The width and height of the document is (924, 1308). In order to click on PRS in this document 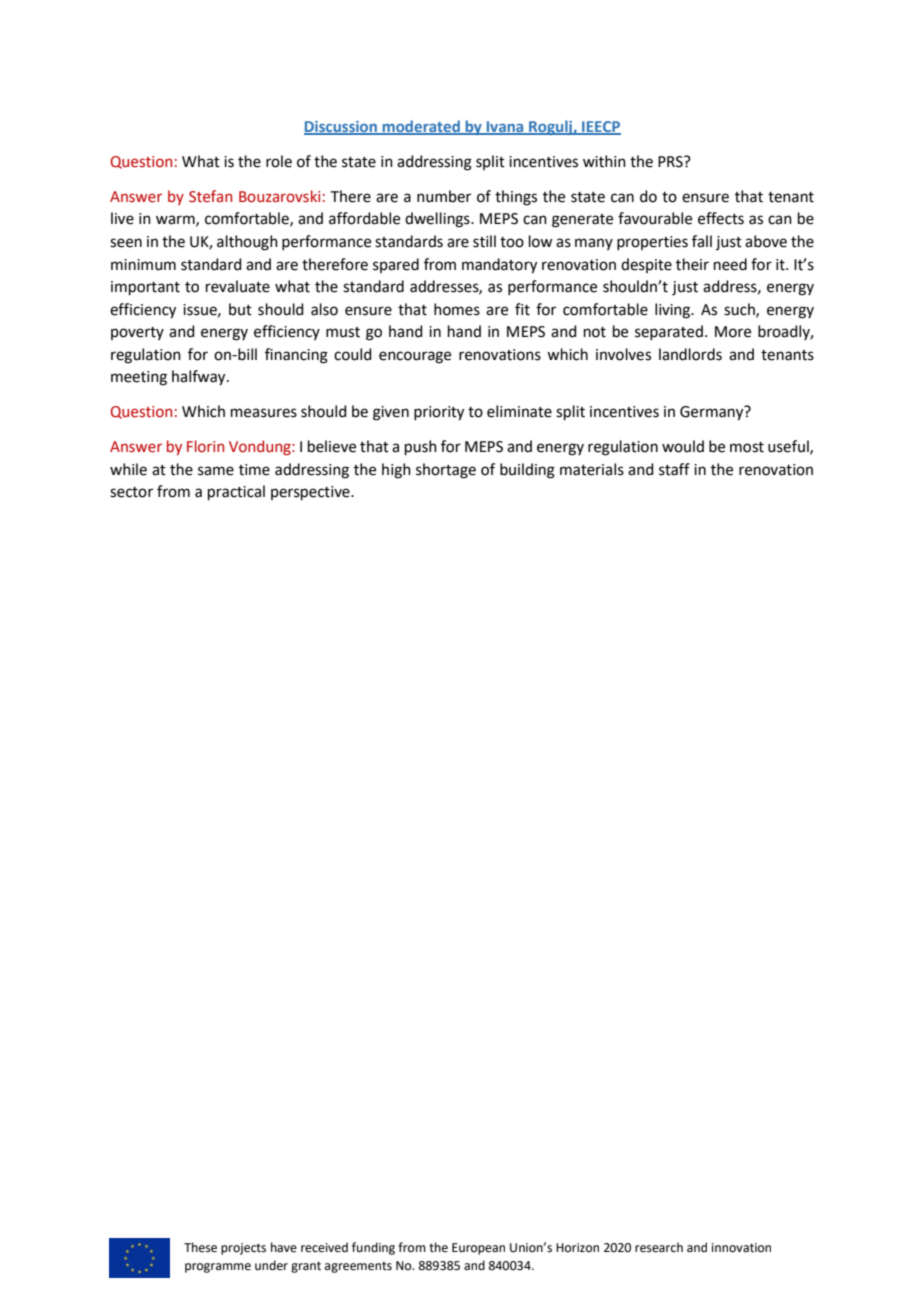, I will do `click(671, 162)`.
